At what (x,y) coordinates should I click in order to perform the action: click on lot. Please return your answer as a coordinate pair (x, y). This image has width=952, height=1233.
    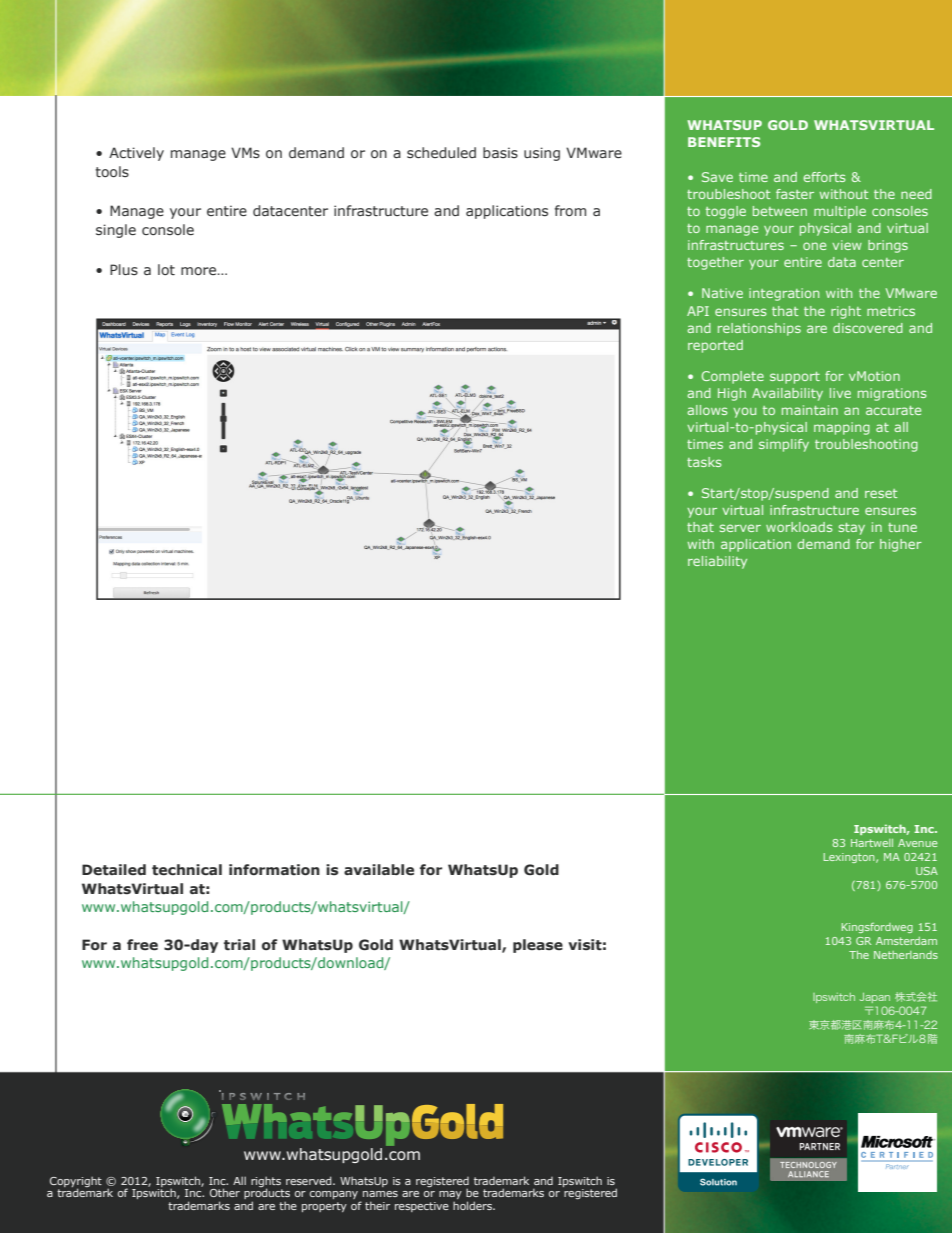
    Looking at the image, I should click on (166, 269).
